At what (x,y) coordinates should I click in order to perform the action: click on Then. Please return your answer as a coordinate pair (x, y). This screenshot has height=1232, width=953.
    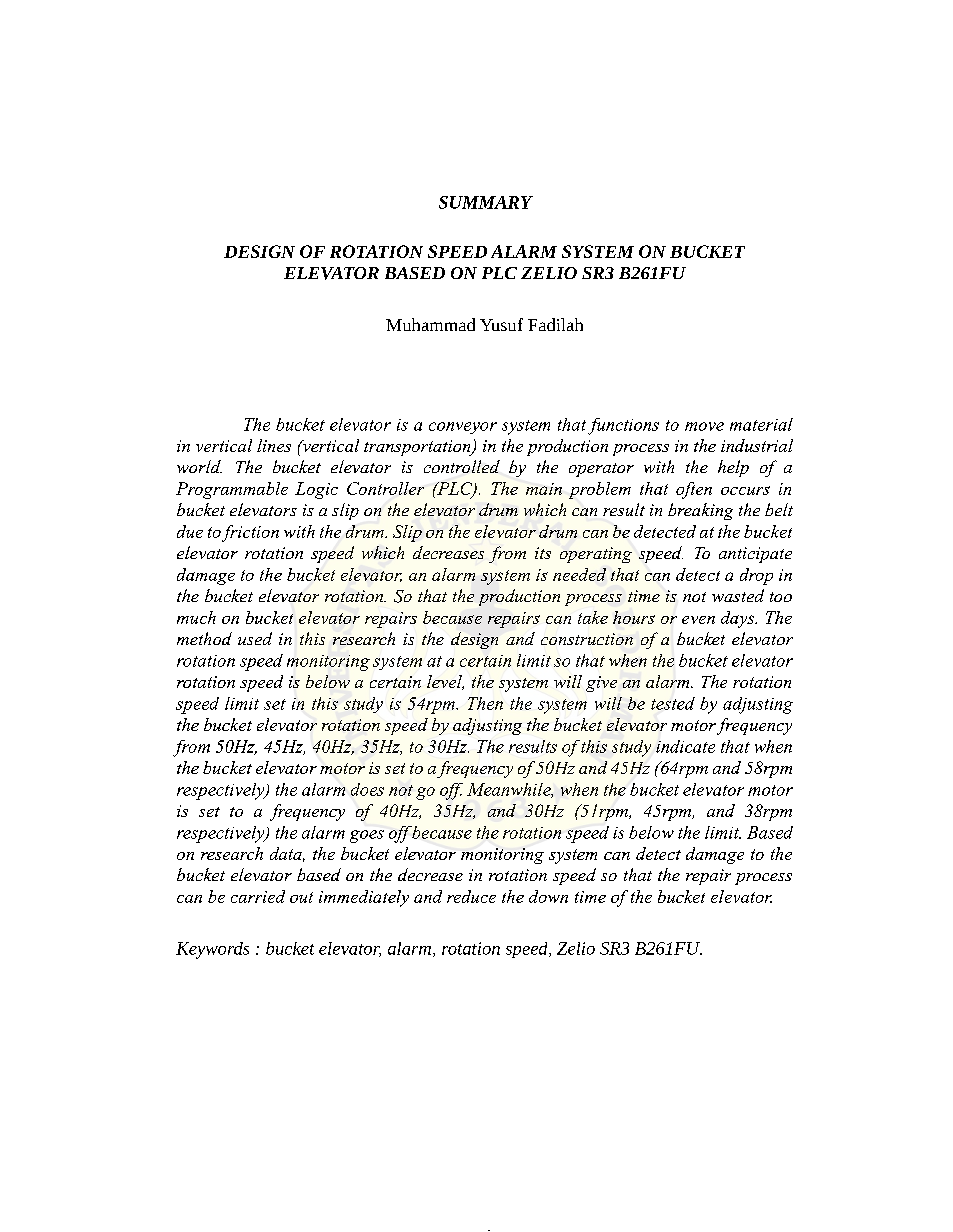
    Looking at the image, I should click on (485, 703).
